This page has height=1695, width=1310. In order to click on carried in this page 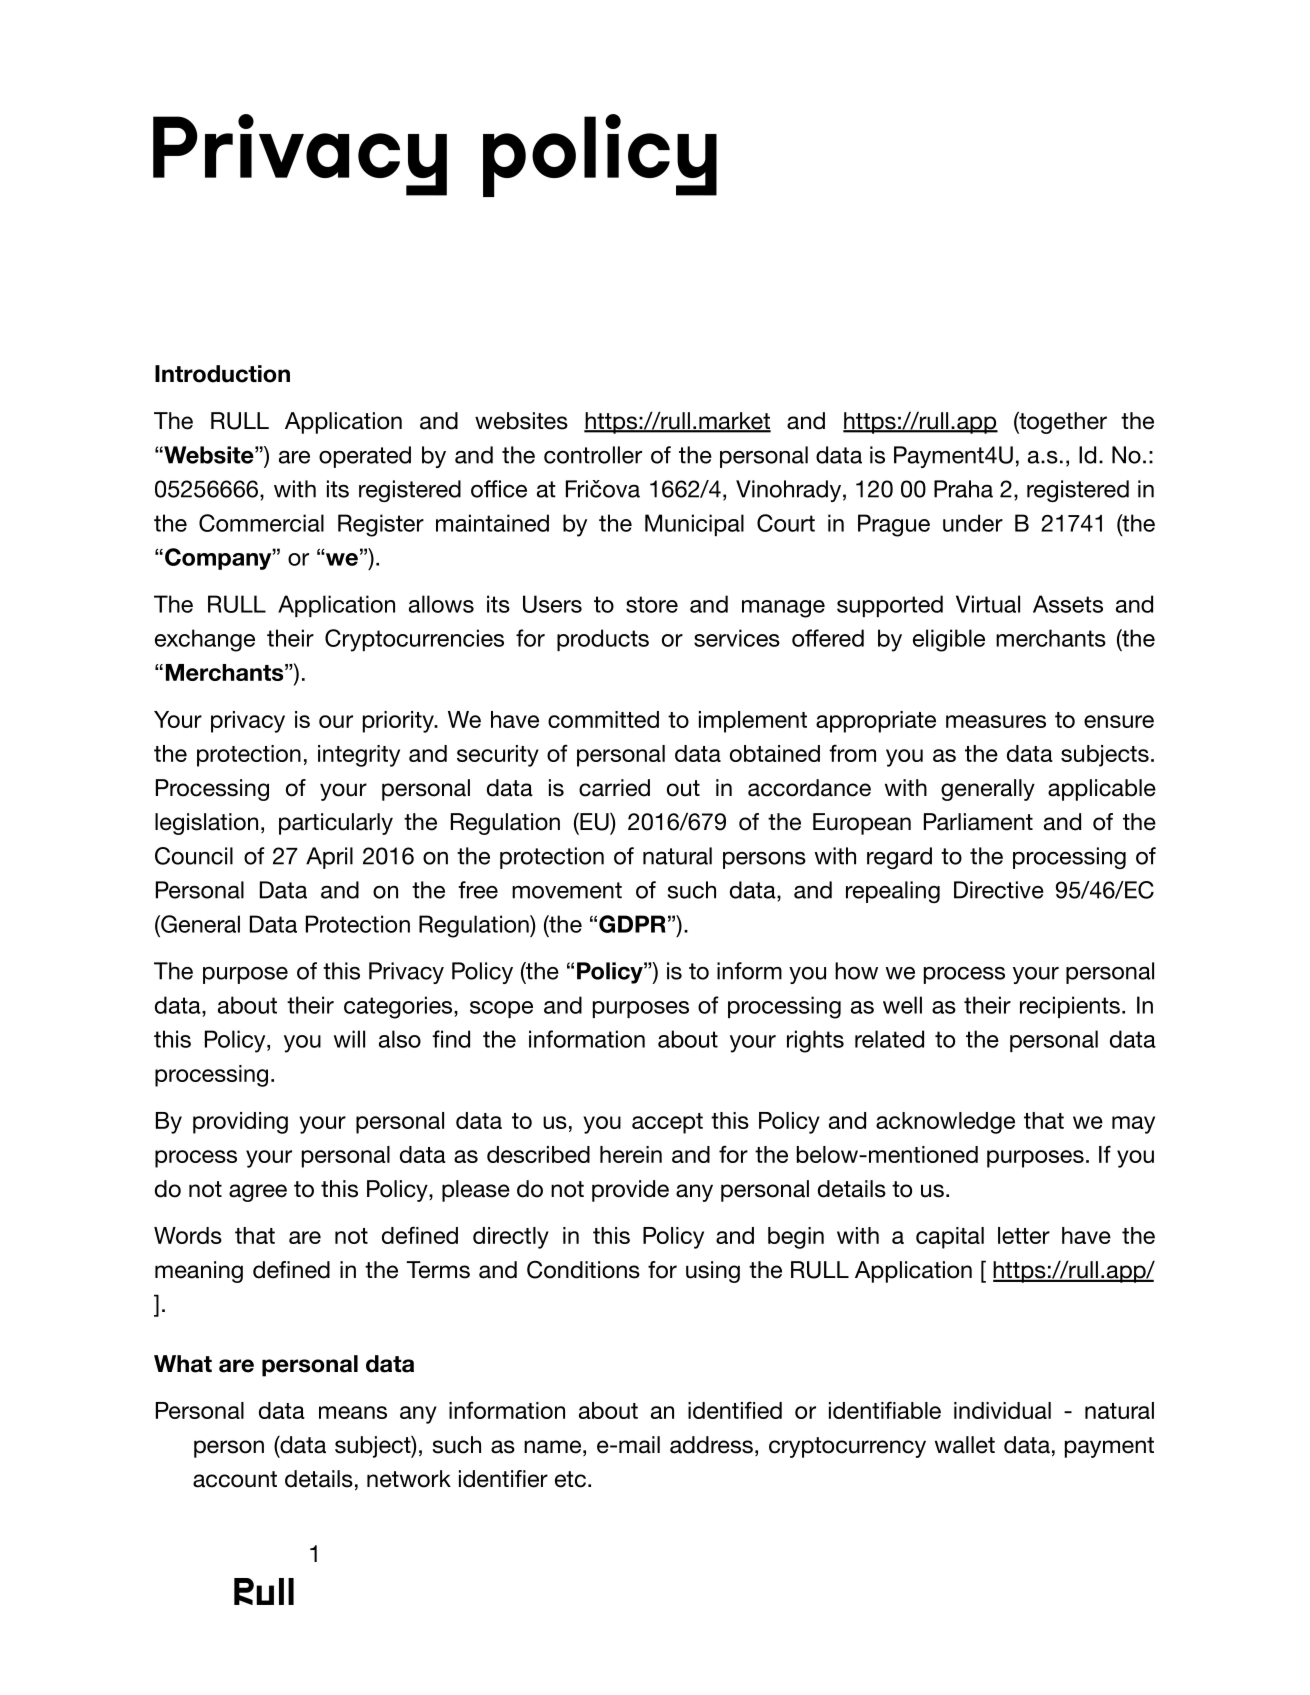, I will do `click(614, 788)`.
